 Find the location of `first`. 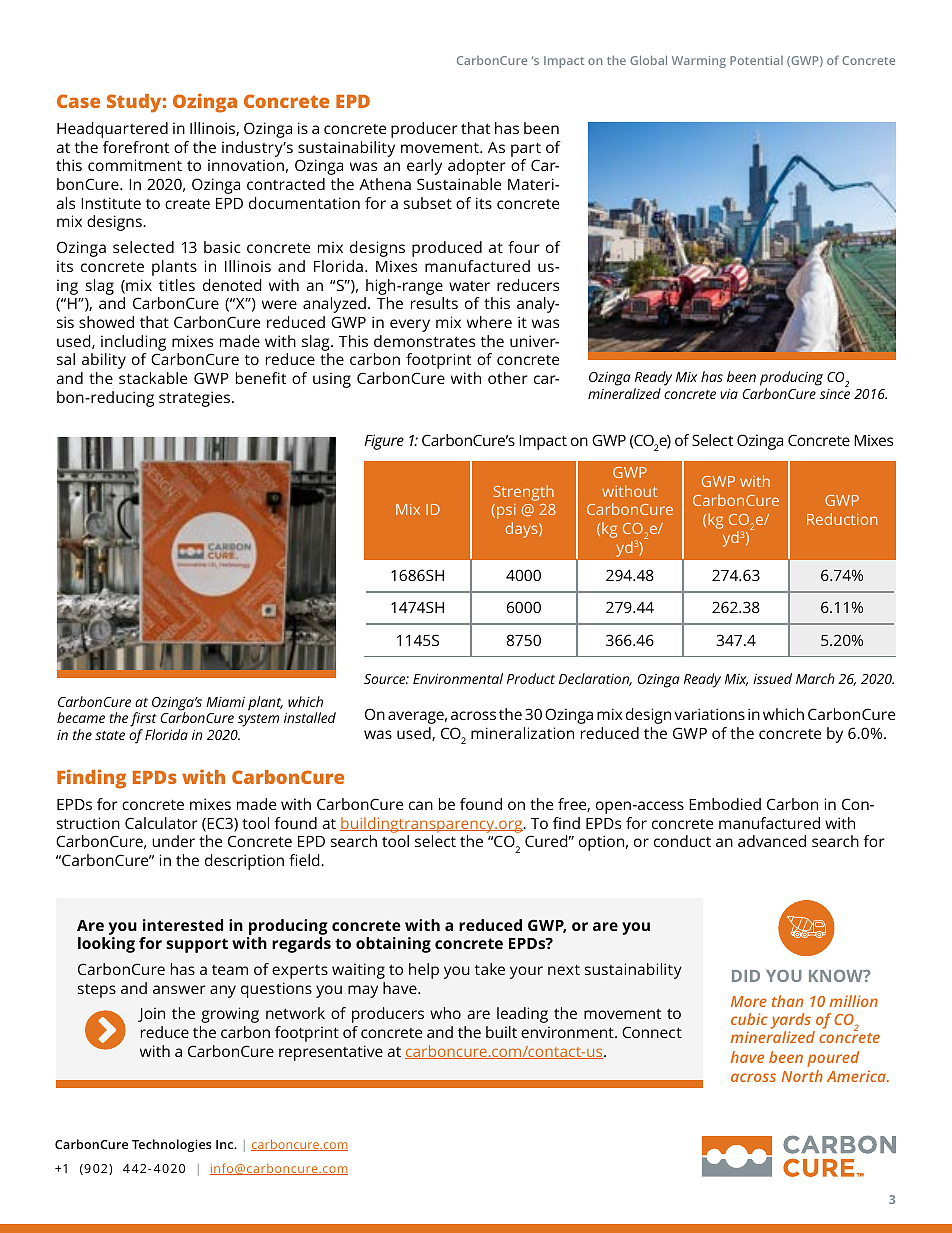

first is located at coordinates (143, 721).
